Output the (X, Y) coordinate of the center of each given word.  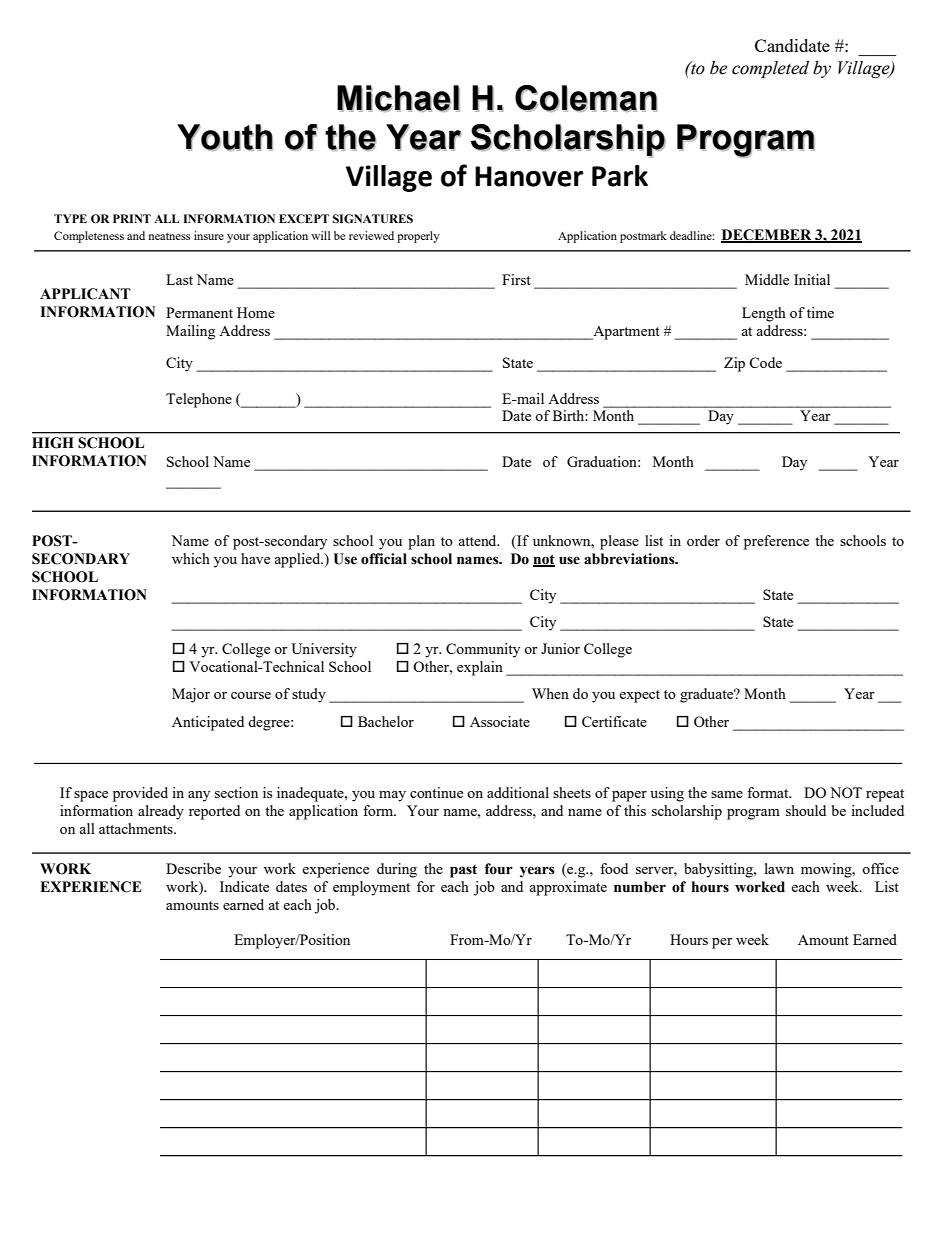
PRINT (132, 218)
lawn (779, 868)
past (463, 871)
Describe (193, 868)
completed (770, 69)
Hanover (529, 176)
